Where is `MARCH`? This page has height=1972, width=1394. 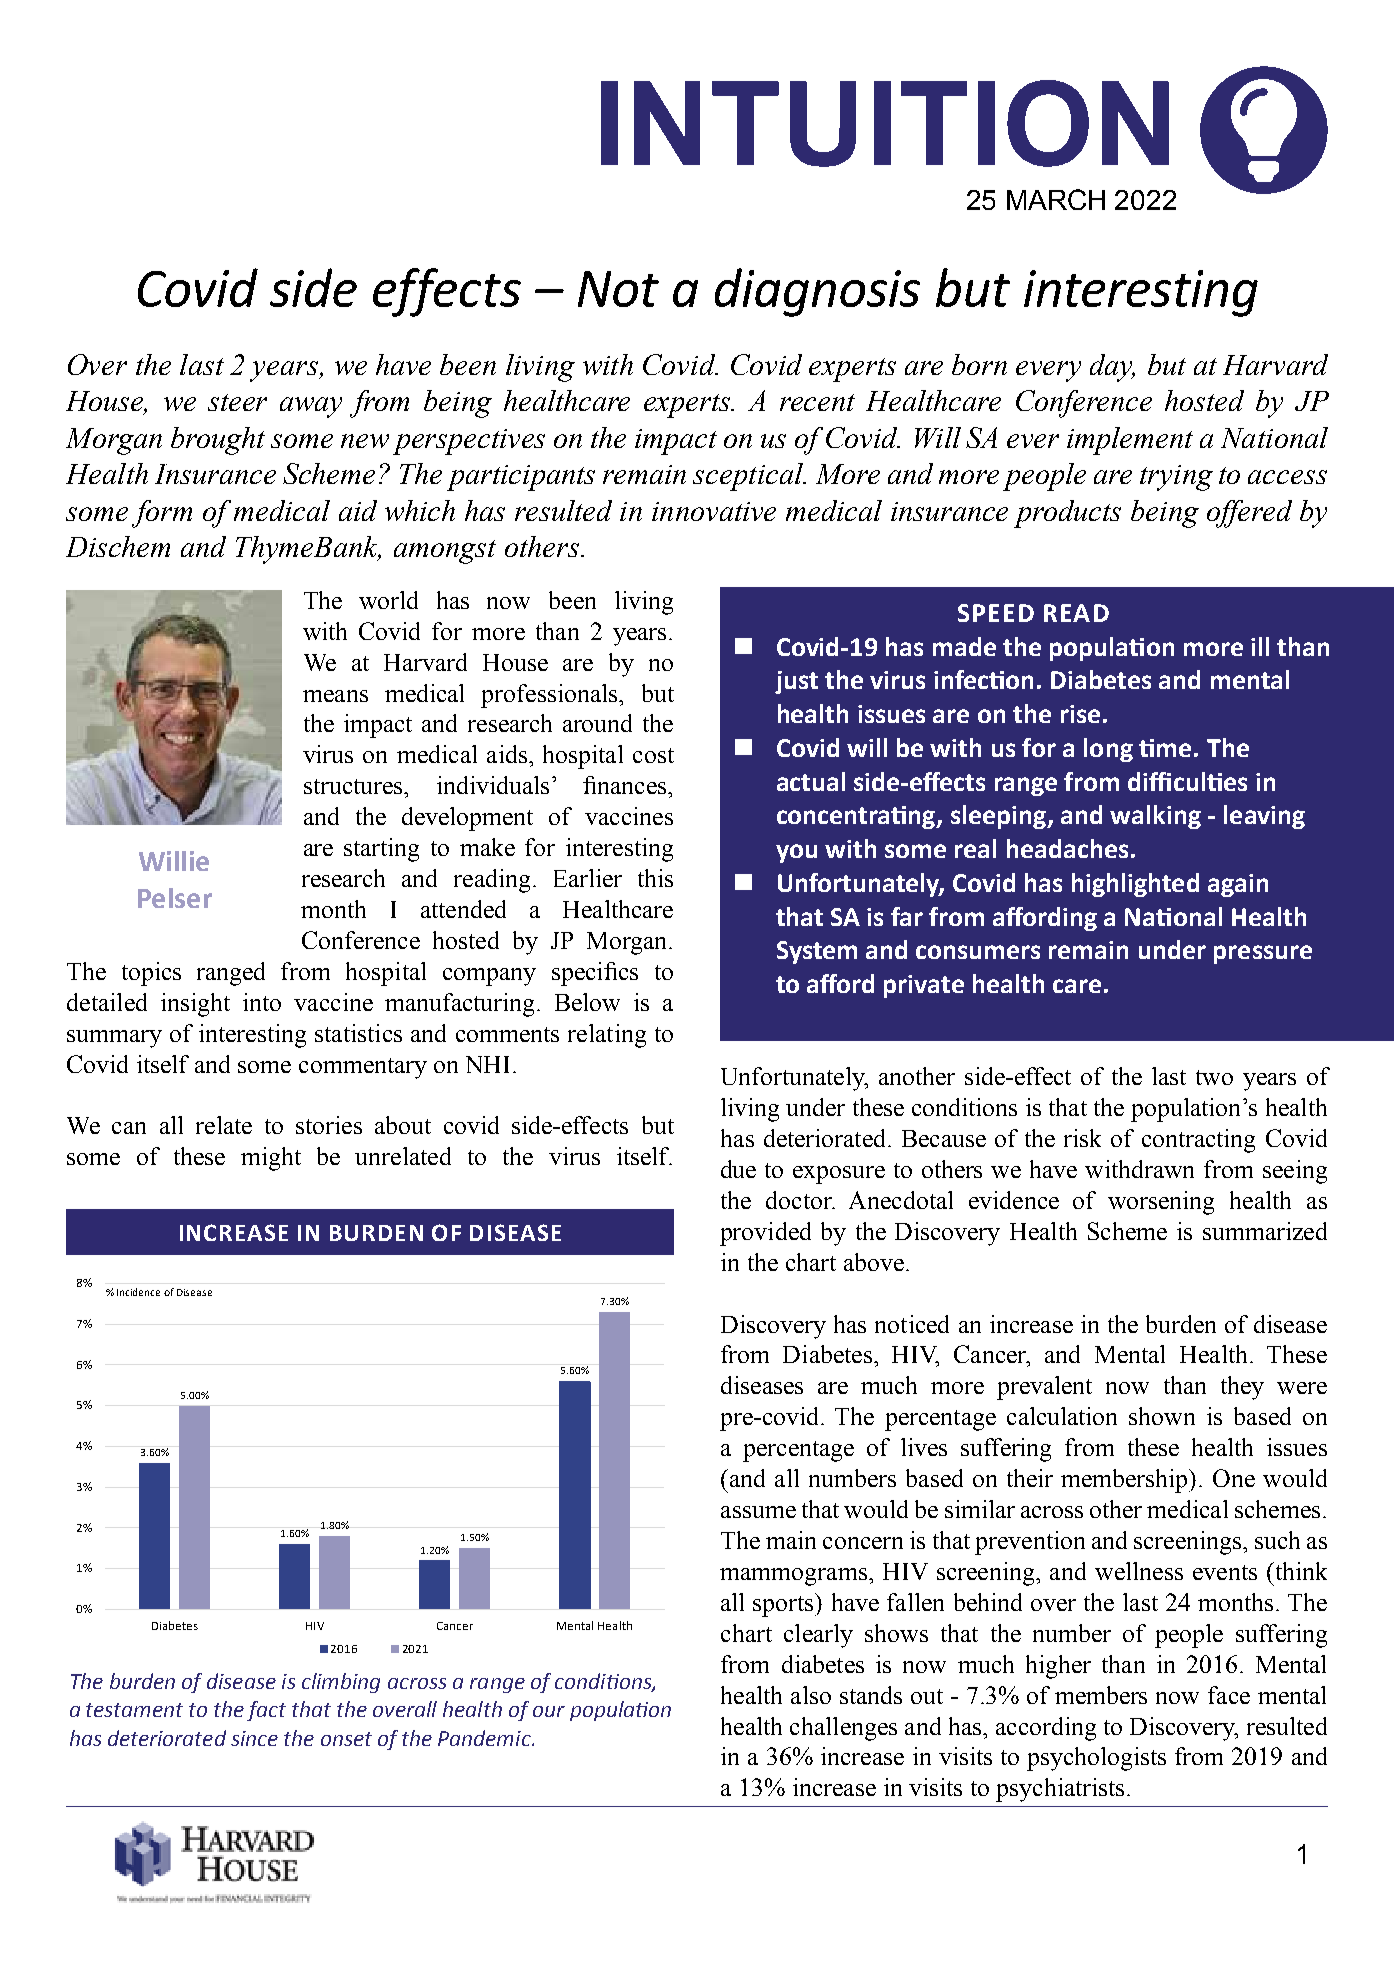 MARCH is located at coordinates (1056, 199).
